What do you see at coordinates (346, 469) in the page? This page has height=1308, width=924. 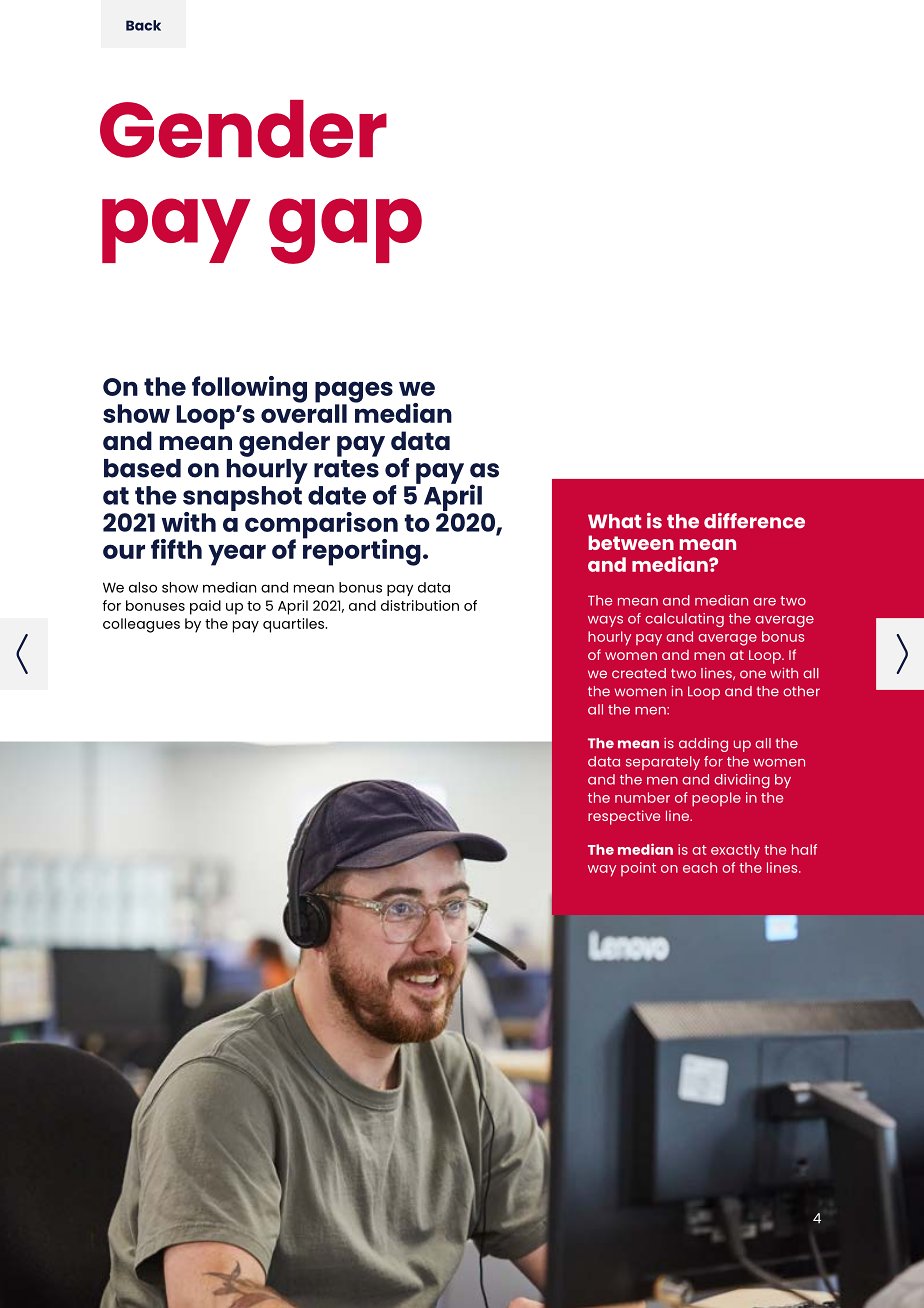 I see `rates` at bounding box center [346, 469].
